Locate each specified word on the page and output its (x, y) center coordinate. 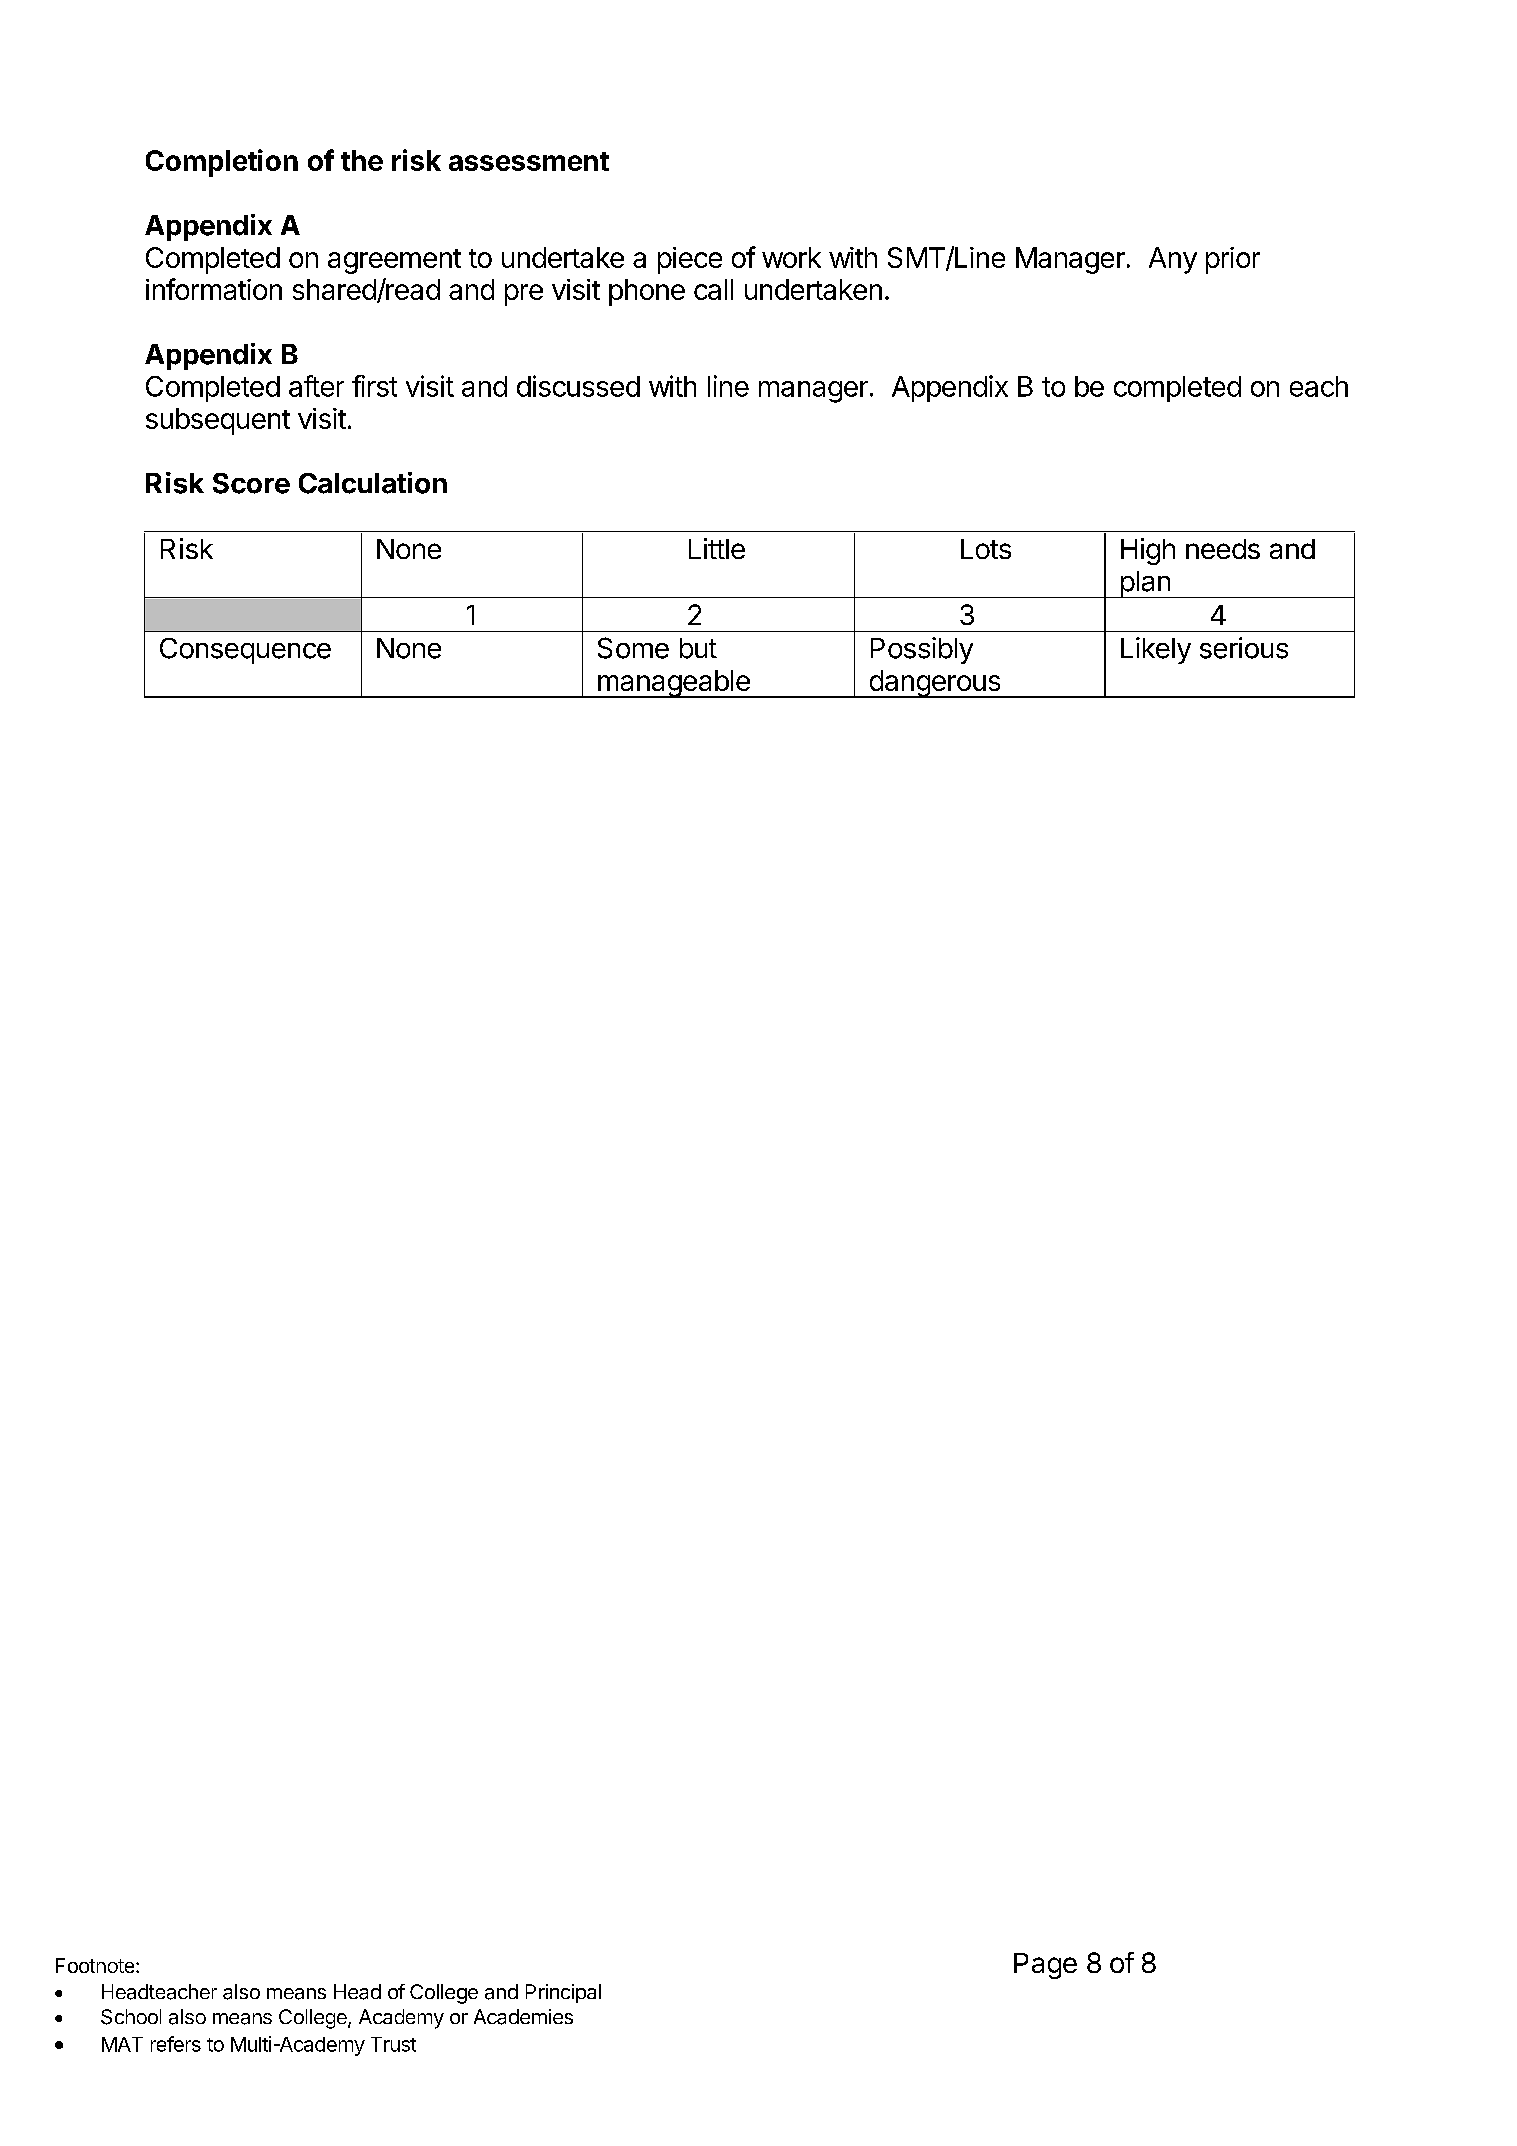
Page (1045, 1966)
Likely (1156, 650)
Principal (563, 1993)
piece (690, 260)
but (698, 648)
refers (176, 2044)
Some (633, 648)
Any (1173, 260)
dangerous (935, 684)
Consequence (245, 651)
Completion (222, 163)
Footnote (96, 1965)
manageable (673, 684)
